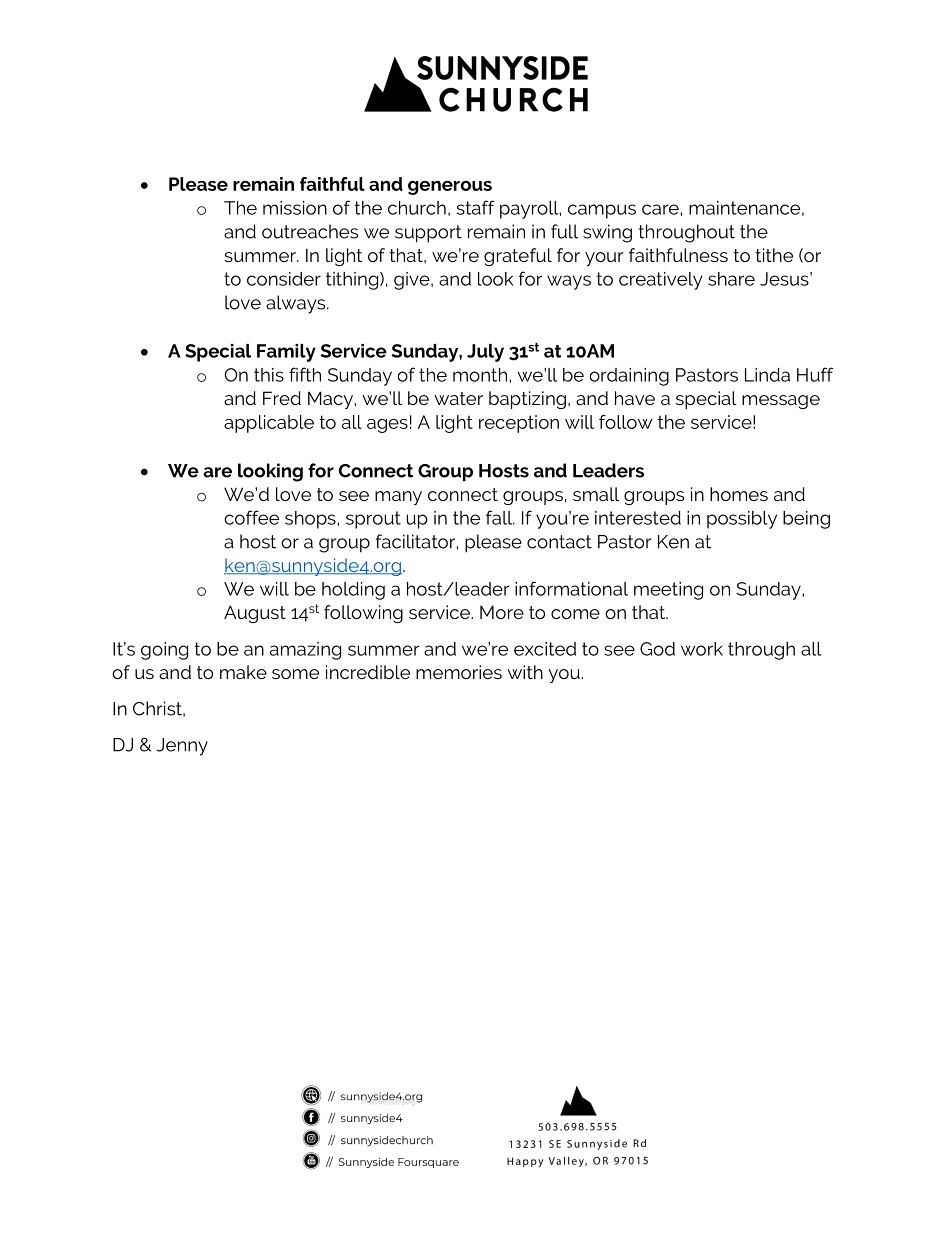  I want to click on mission, so click(295, 208).
